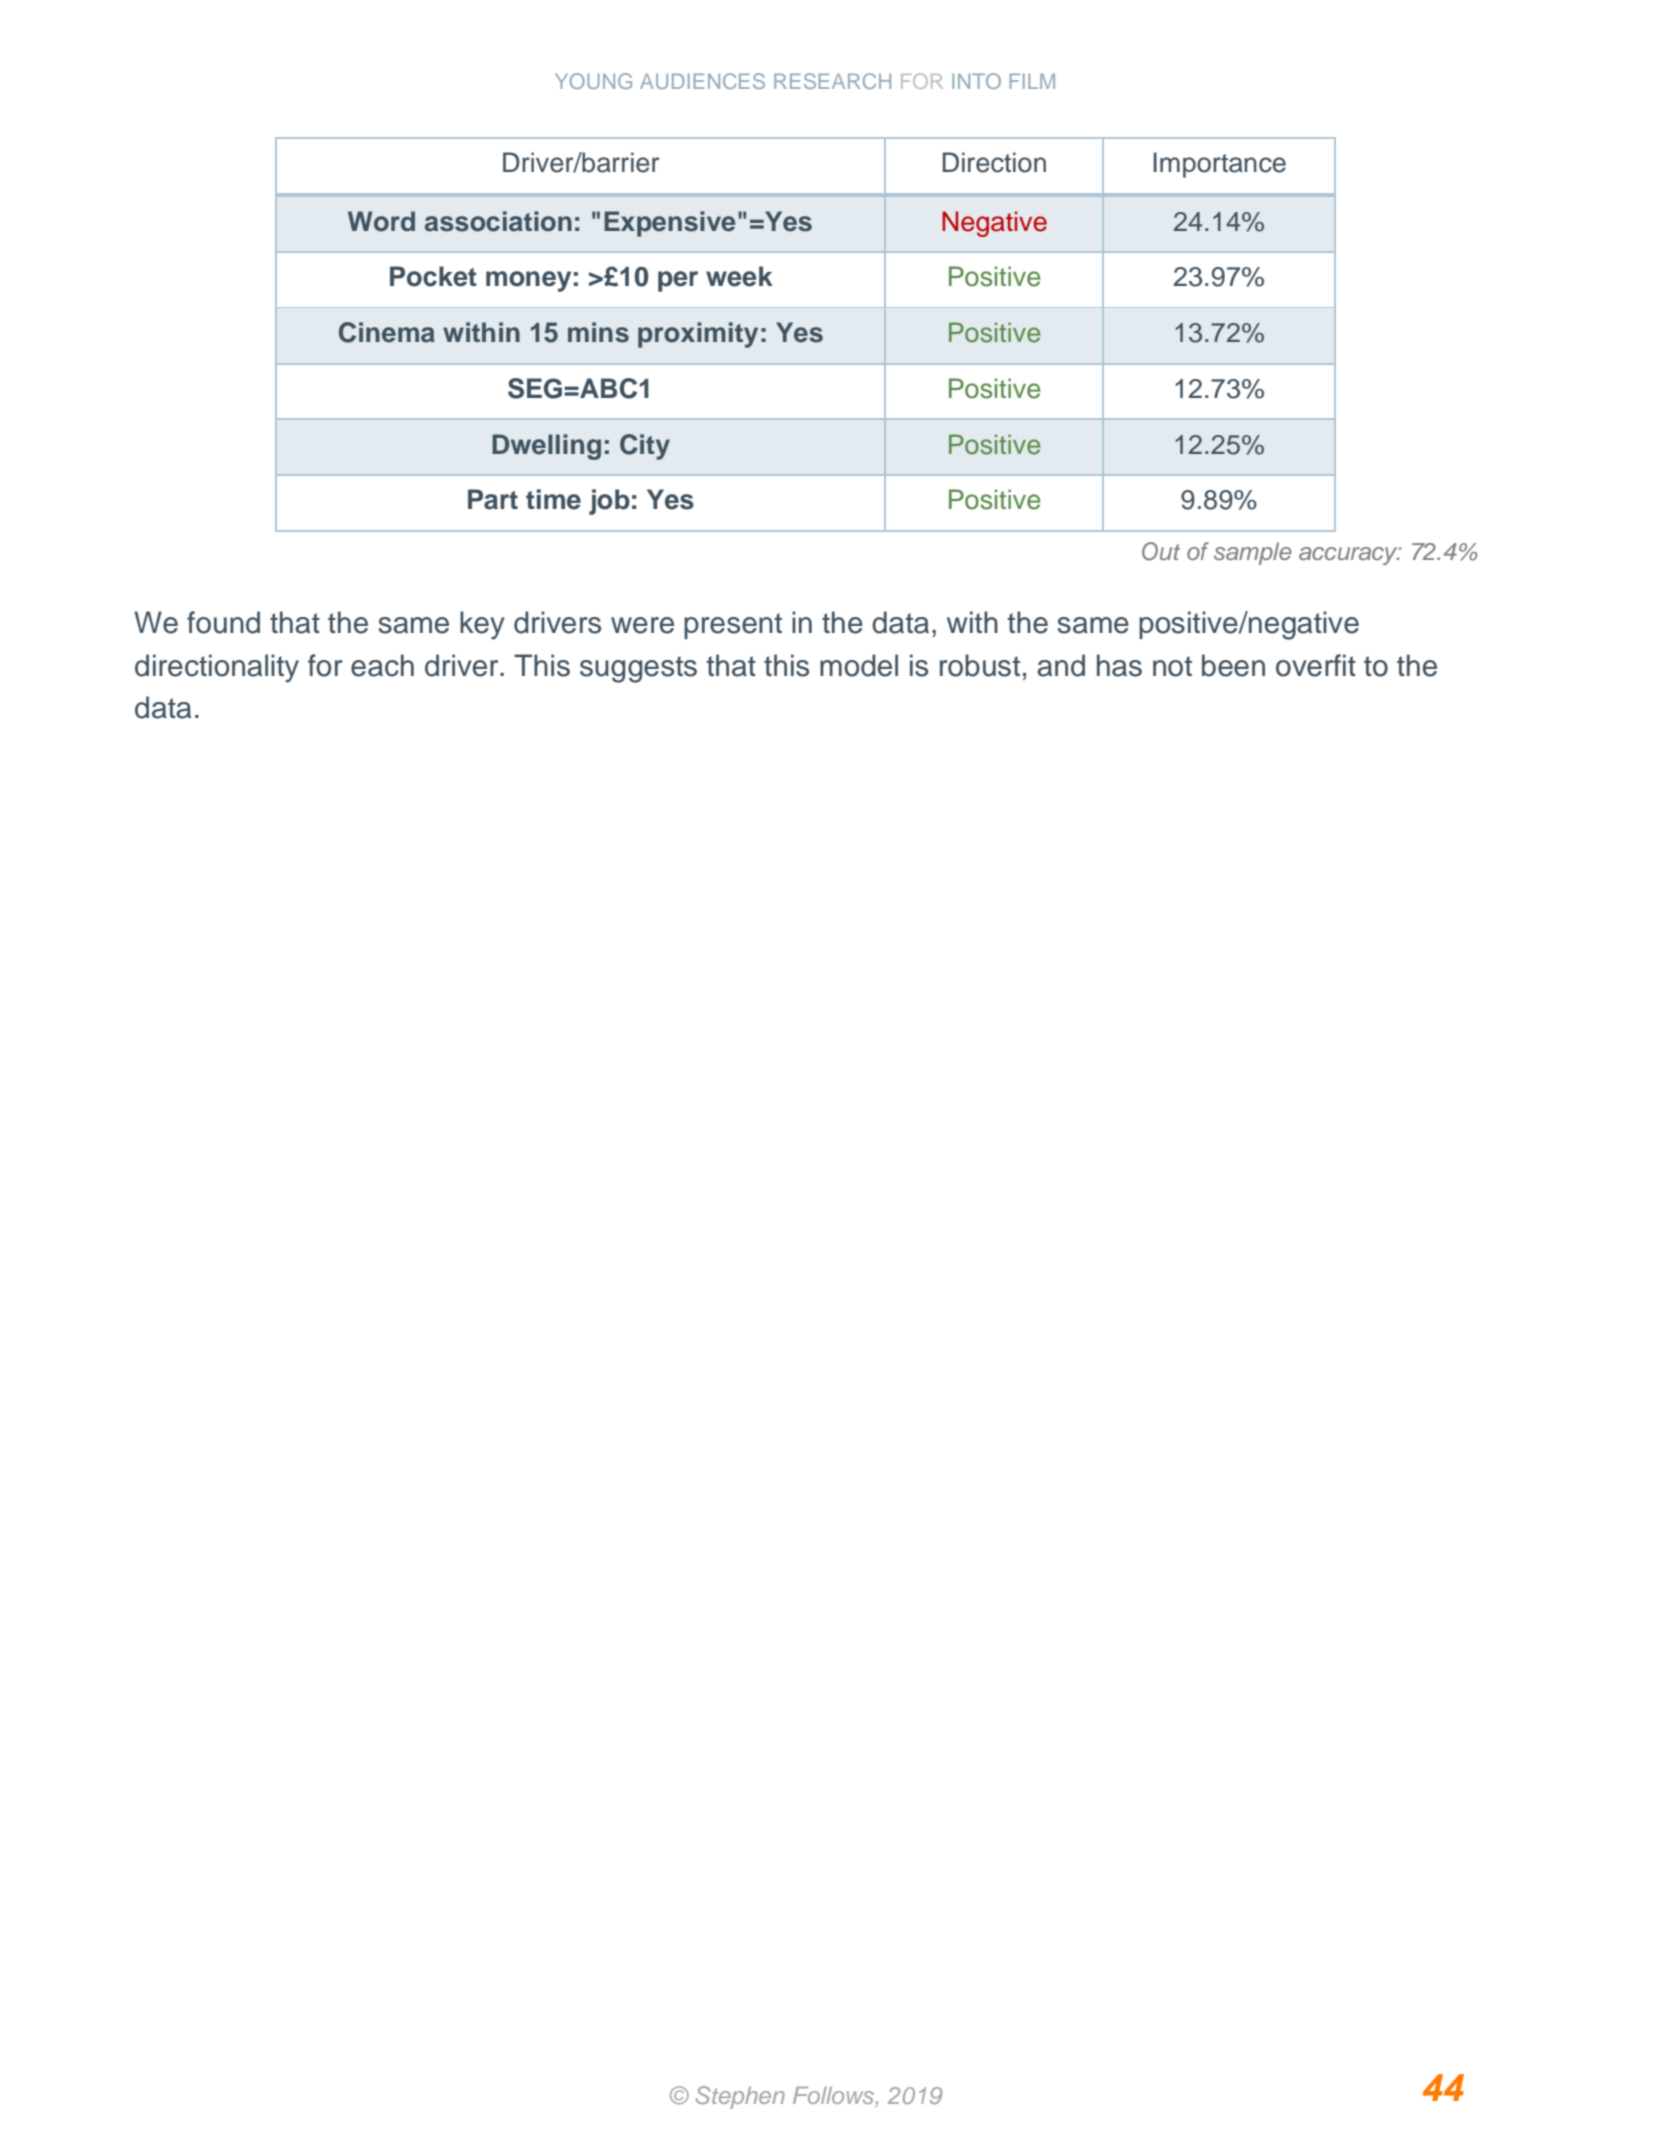  What do you see at coordinates (980, 665) in the image?
I see `robust` at bounding box center [980, 665].
